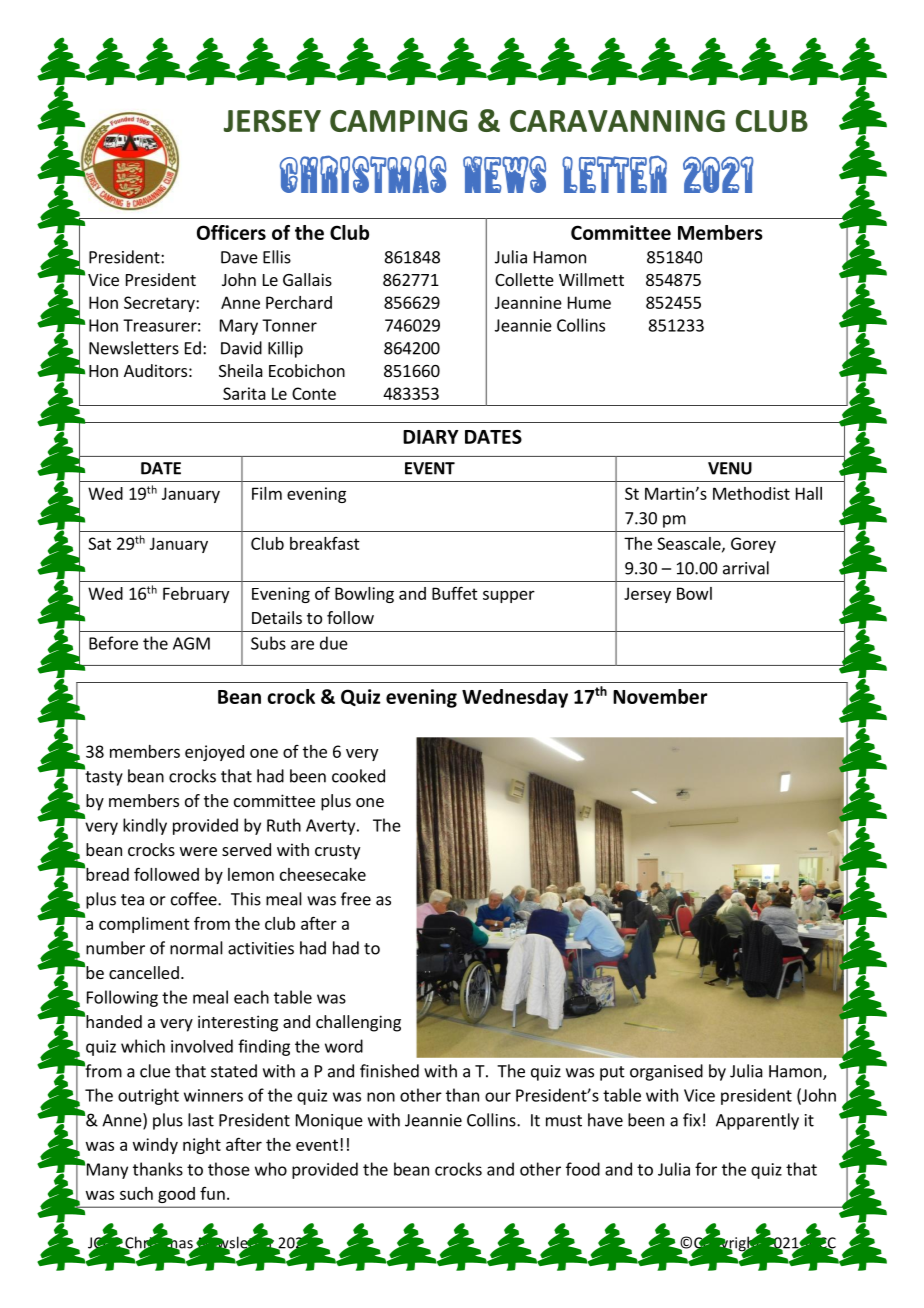 The image size is (924, 1308). What do you see at coordinates (589, 302) in the screenshot?
I see `Hume` at bounding box center [589, 302].
